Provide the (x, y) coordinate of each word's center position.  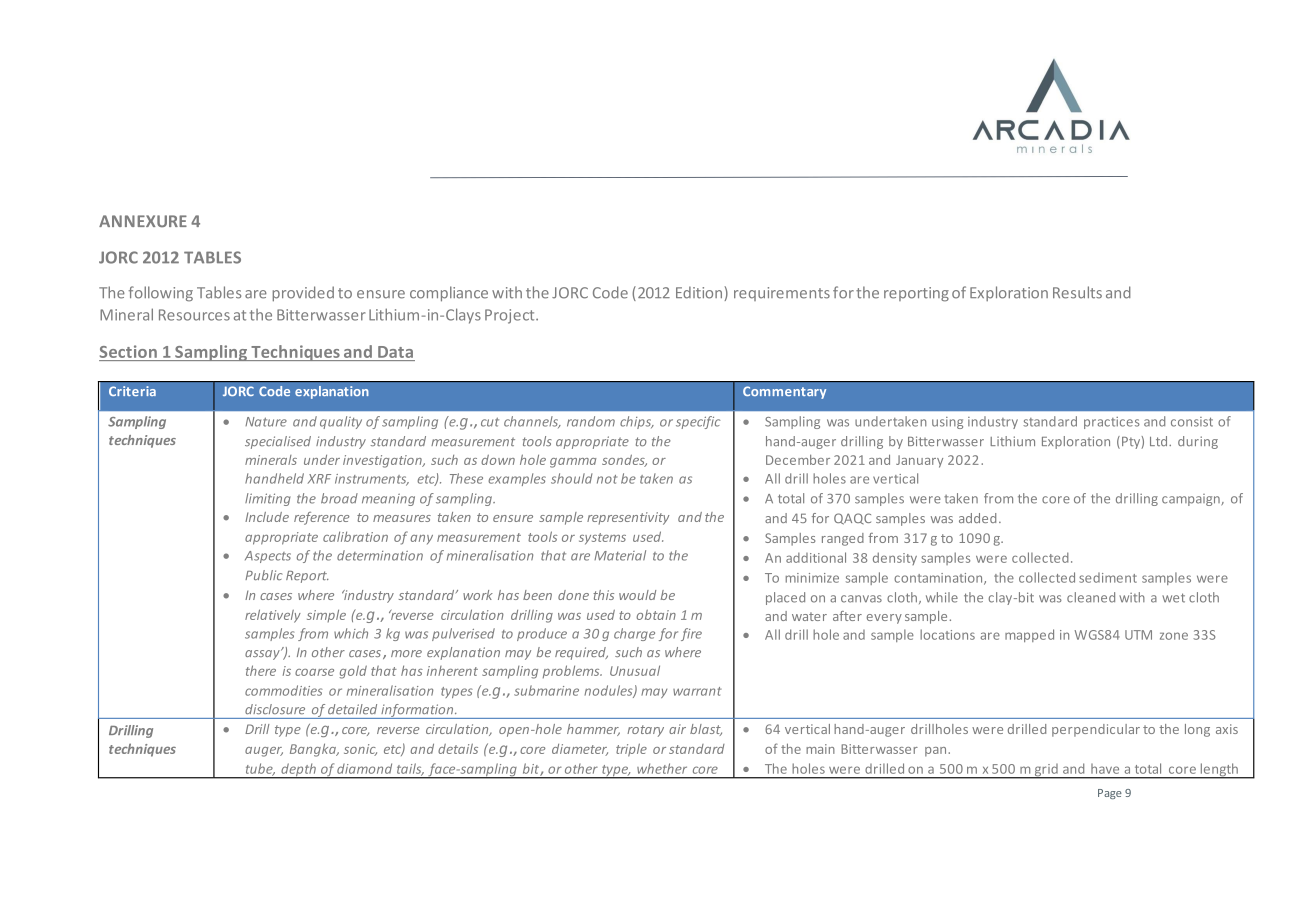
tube (260, 769)
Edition (699, 292)
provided (303, 294)
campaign (1192, 500)
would (637, 595)
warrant (697, 691)
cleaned (1091, 597)
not (607, 479)
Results (1077, 292)
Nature (266, 422)
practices (1112, 423)
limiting (268, 499)
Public (264, 575)
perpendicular (1096, 730)
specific (698, 422)
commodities (284, 690)
